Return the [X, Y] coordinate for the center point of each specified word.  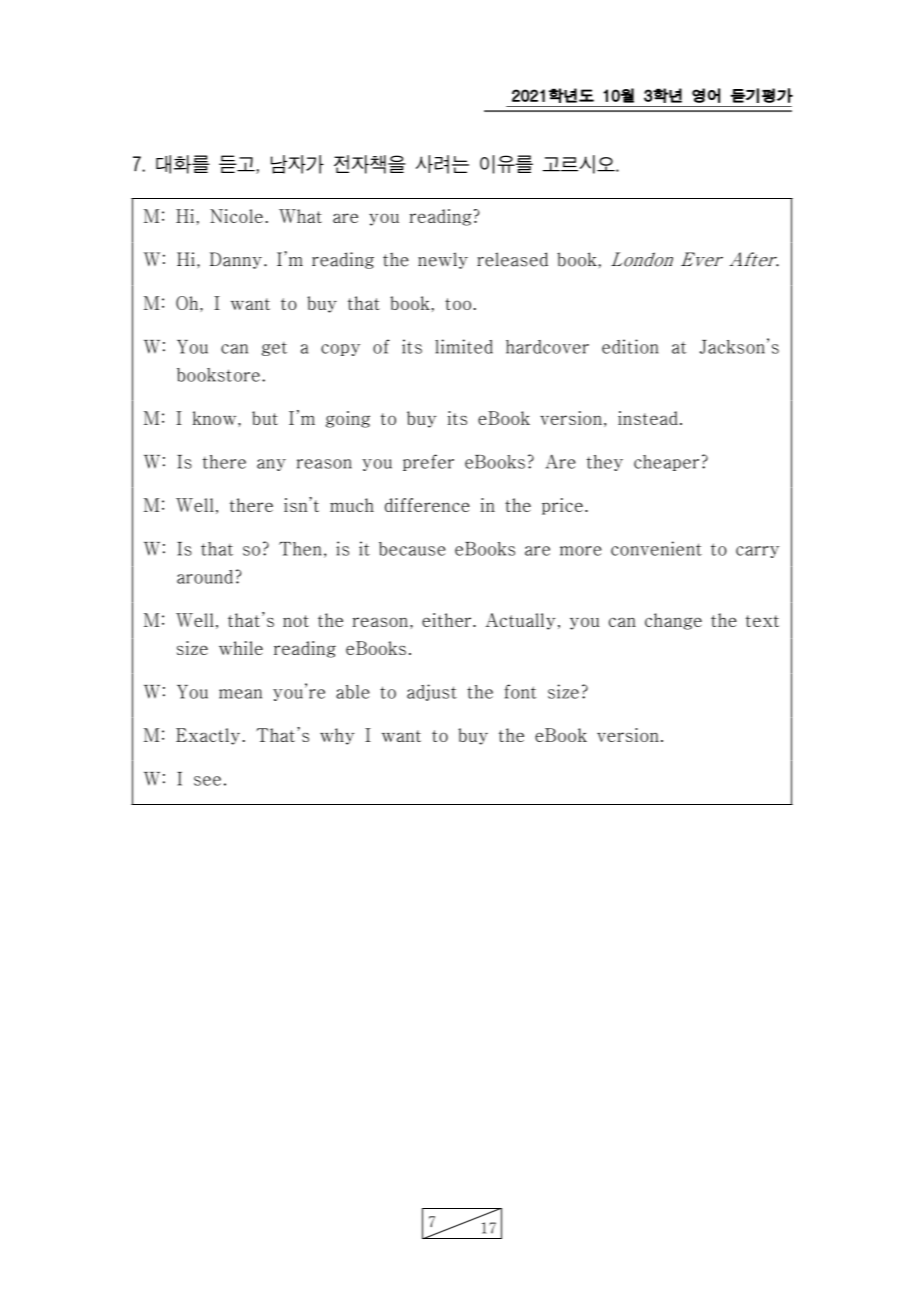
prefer [428, 462]
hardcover [547, 347]
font [520, 691]
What [300, 216]
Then [300, 549]
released [512, 259]
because [412, 549]
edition [630, 346]
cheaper [666, 463]
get [274, 349]
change [673, 621]
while [241, 648]
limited [464, 346]
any [271, 465]
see [207, 781]
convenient [656, 548]
